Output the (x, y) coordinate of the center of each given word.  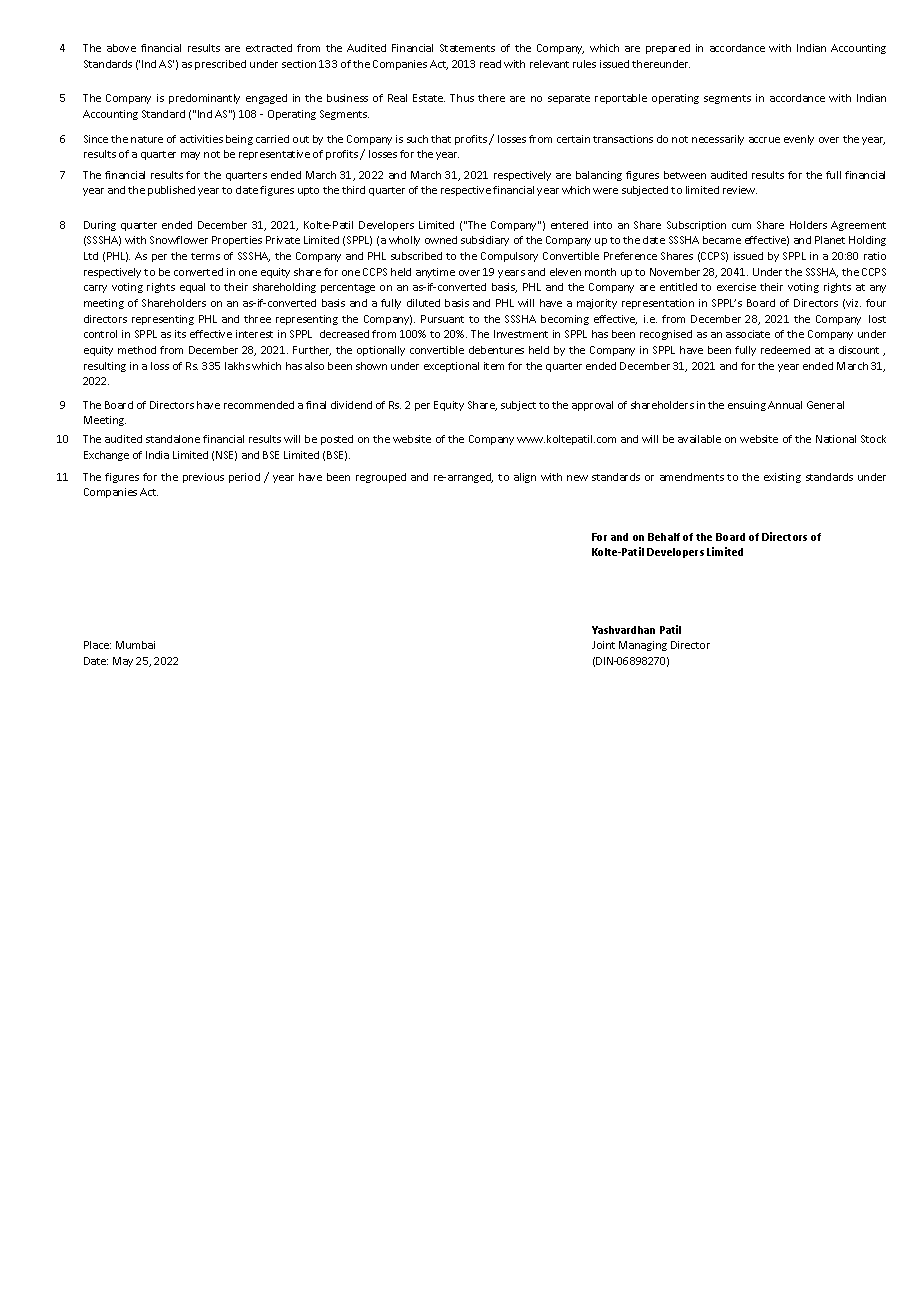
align (525, 478)
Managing (643, 646)
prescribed (220, 65)
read (490, 64)
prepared (668, 49)
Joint (603, 645)
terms (205, 256)
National (836, 439)
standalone (173, 439)
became (722, 240)
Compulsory (509, 257)
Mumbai (135, 645)
